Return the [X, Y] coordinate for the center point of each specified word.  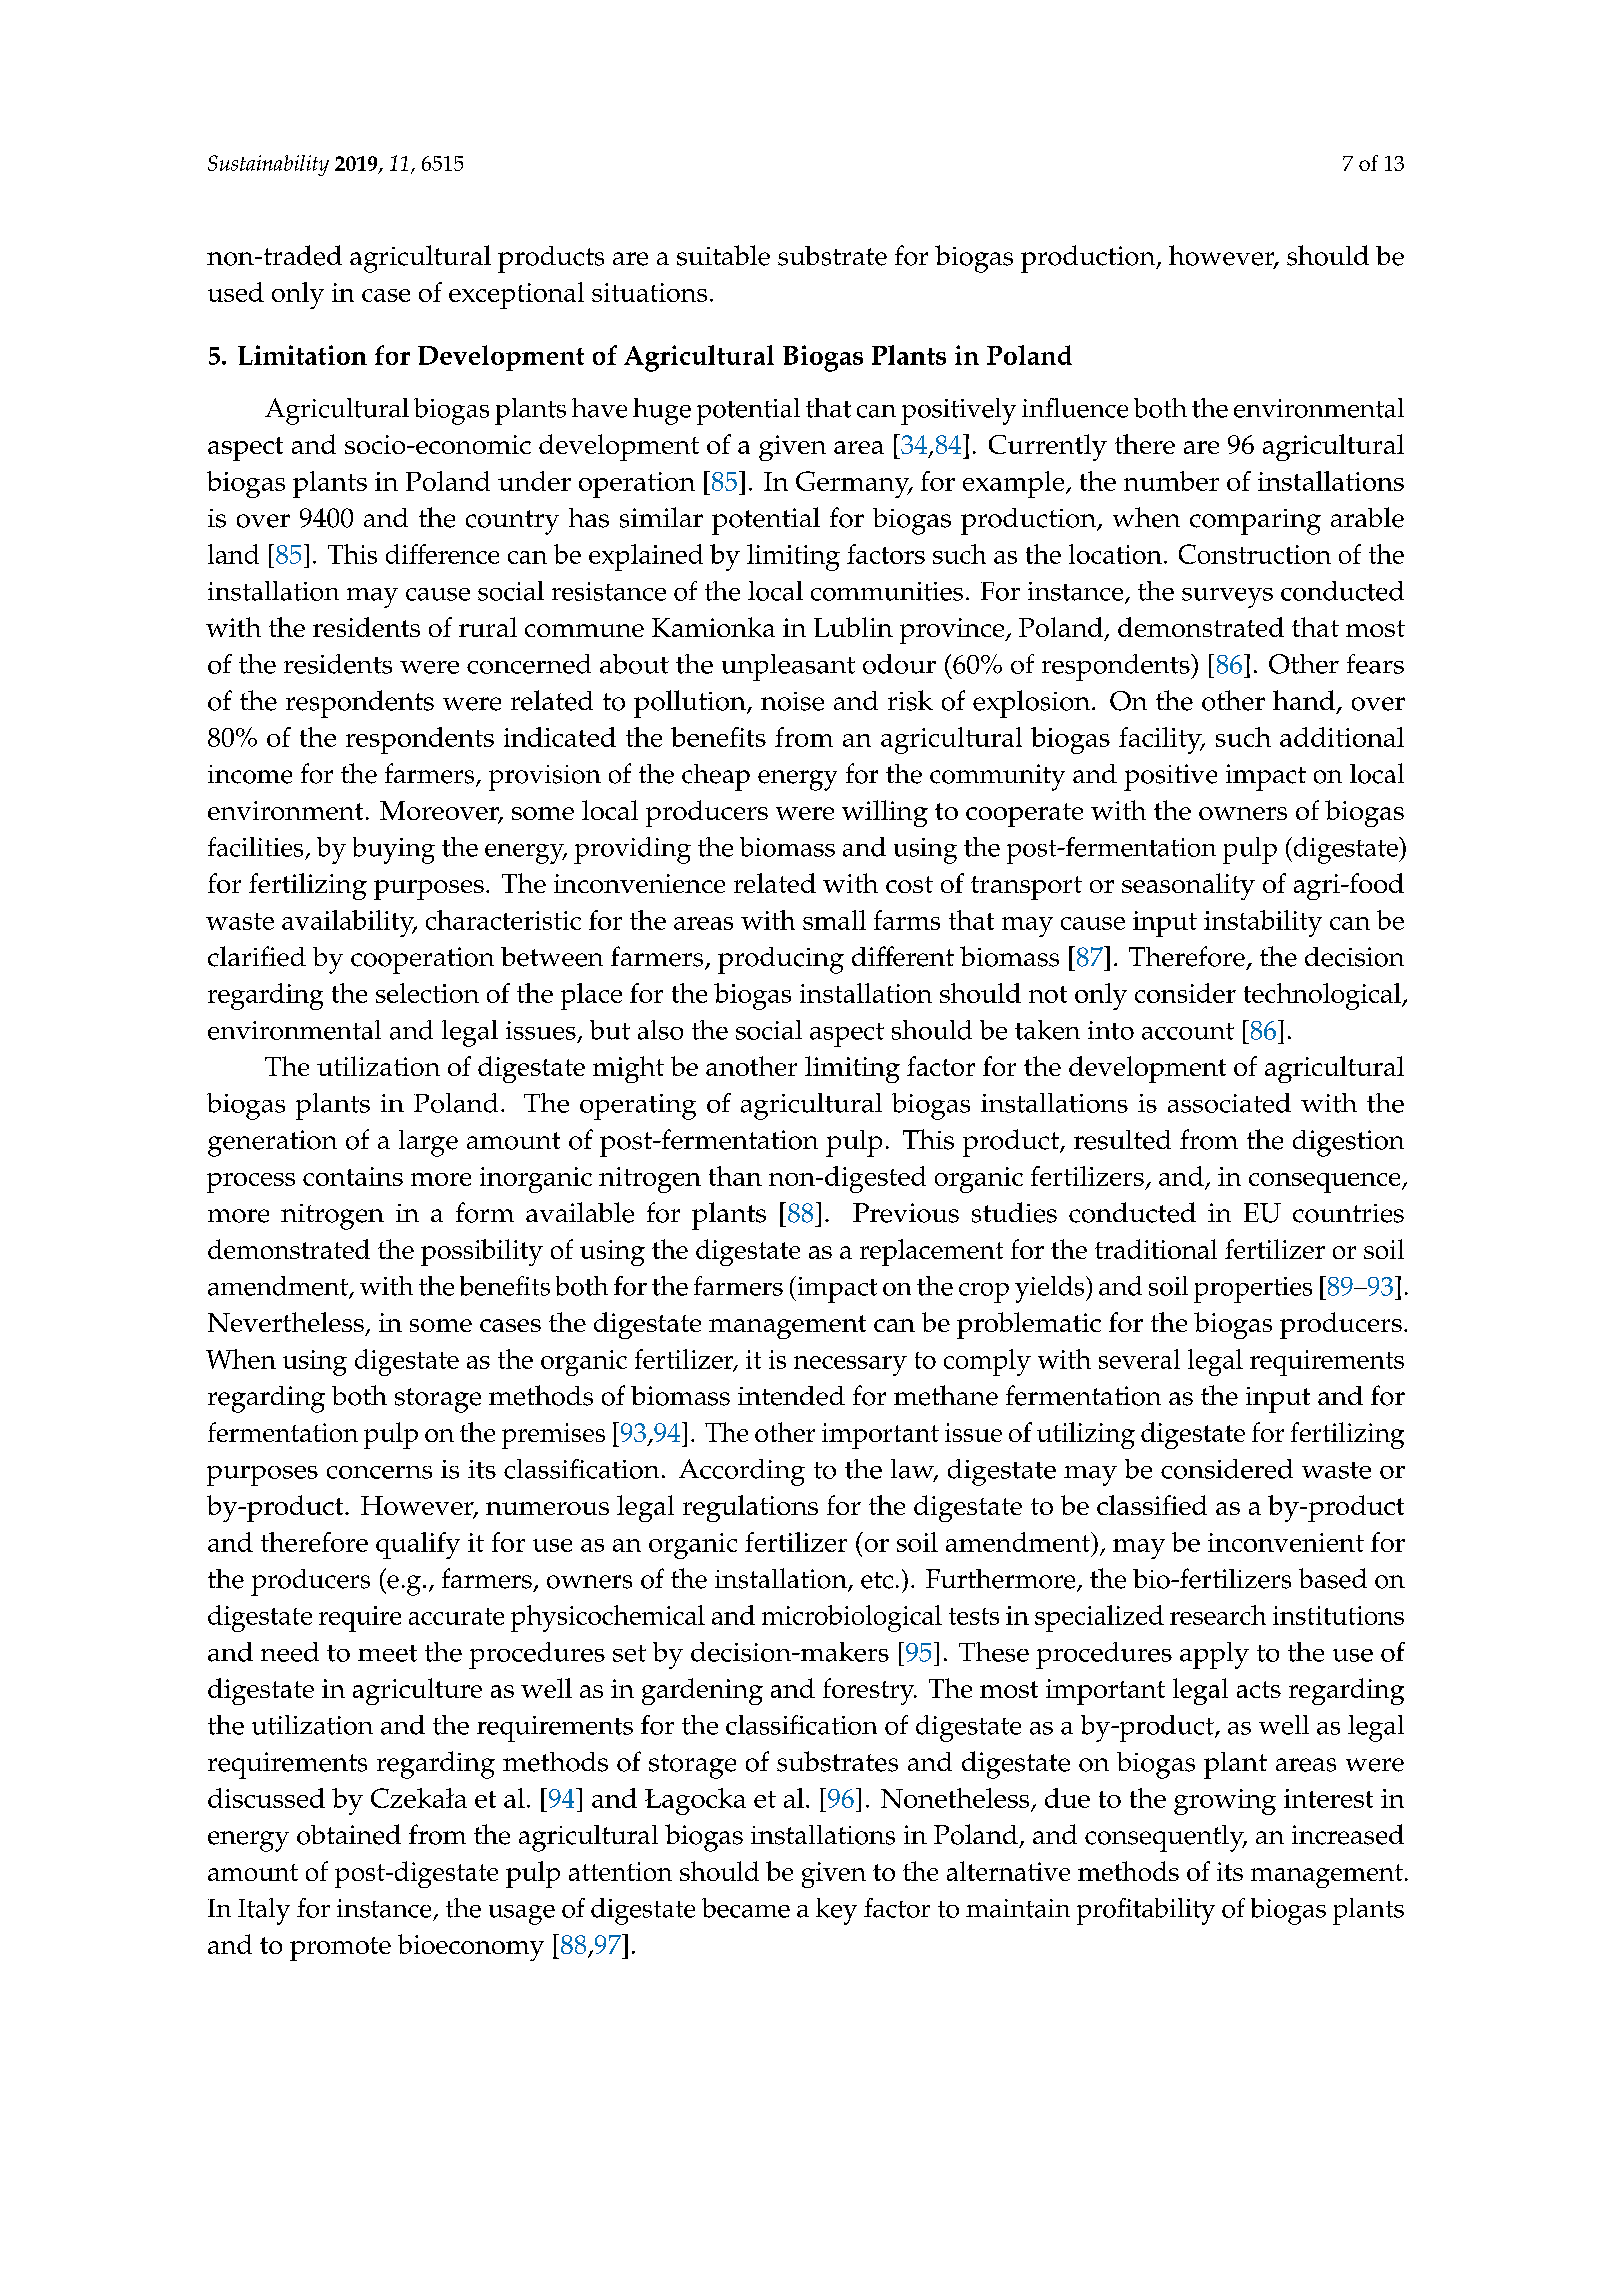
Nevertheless [286, 1322]
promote [340, 1949]
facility [1161, 740]
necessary [850, 1366]
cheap [716, 777]
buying [394, 850]
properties [1253, 1290]
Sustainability [268, 165]
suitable [723, 255]
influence [1075, 408]
